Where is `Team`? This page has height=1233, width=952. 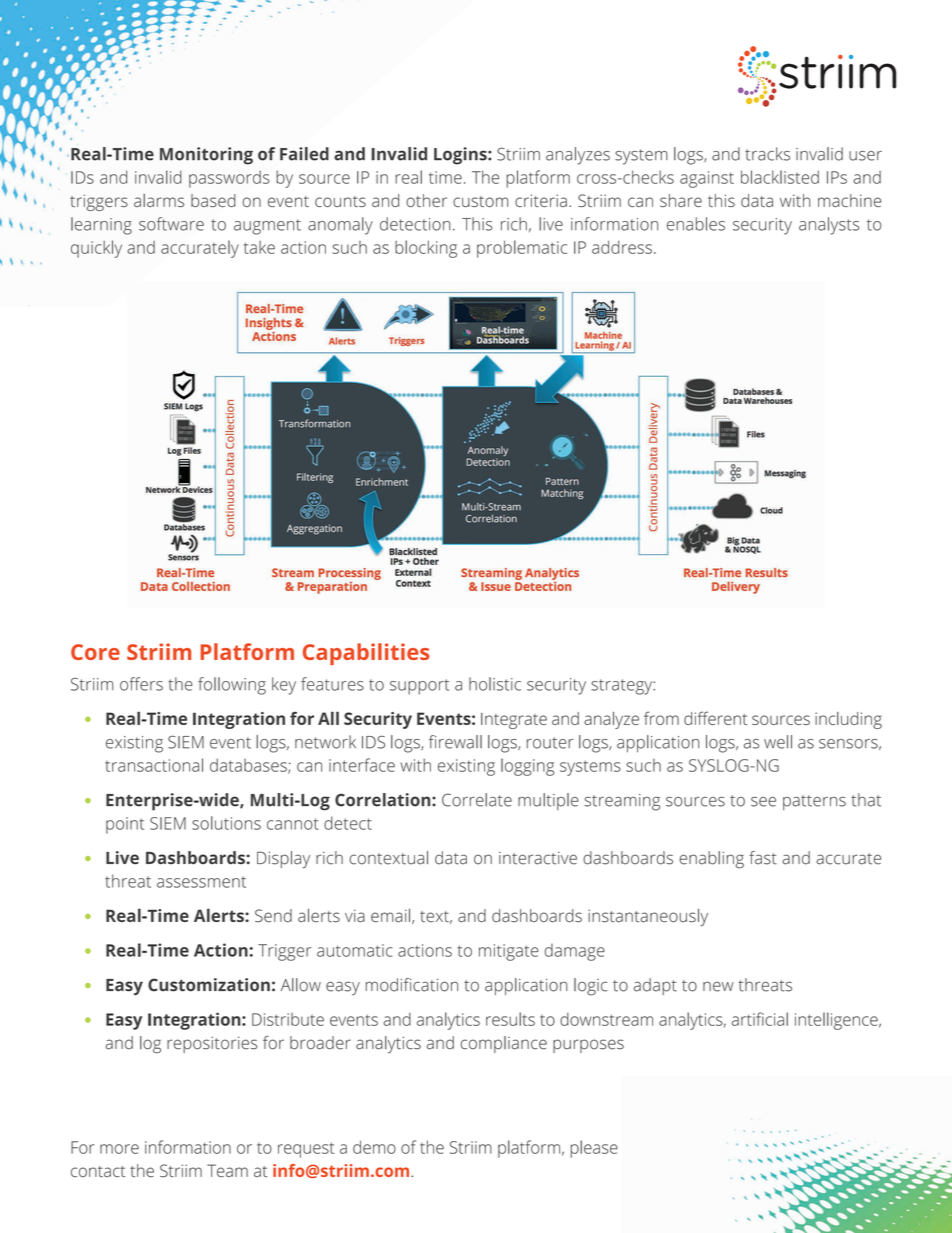
Team is located at coordinates (227, 1170).
